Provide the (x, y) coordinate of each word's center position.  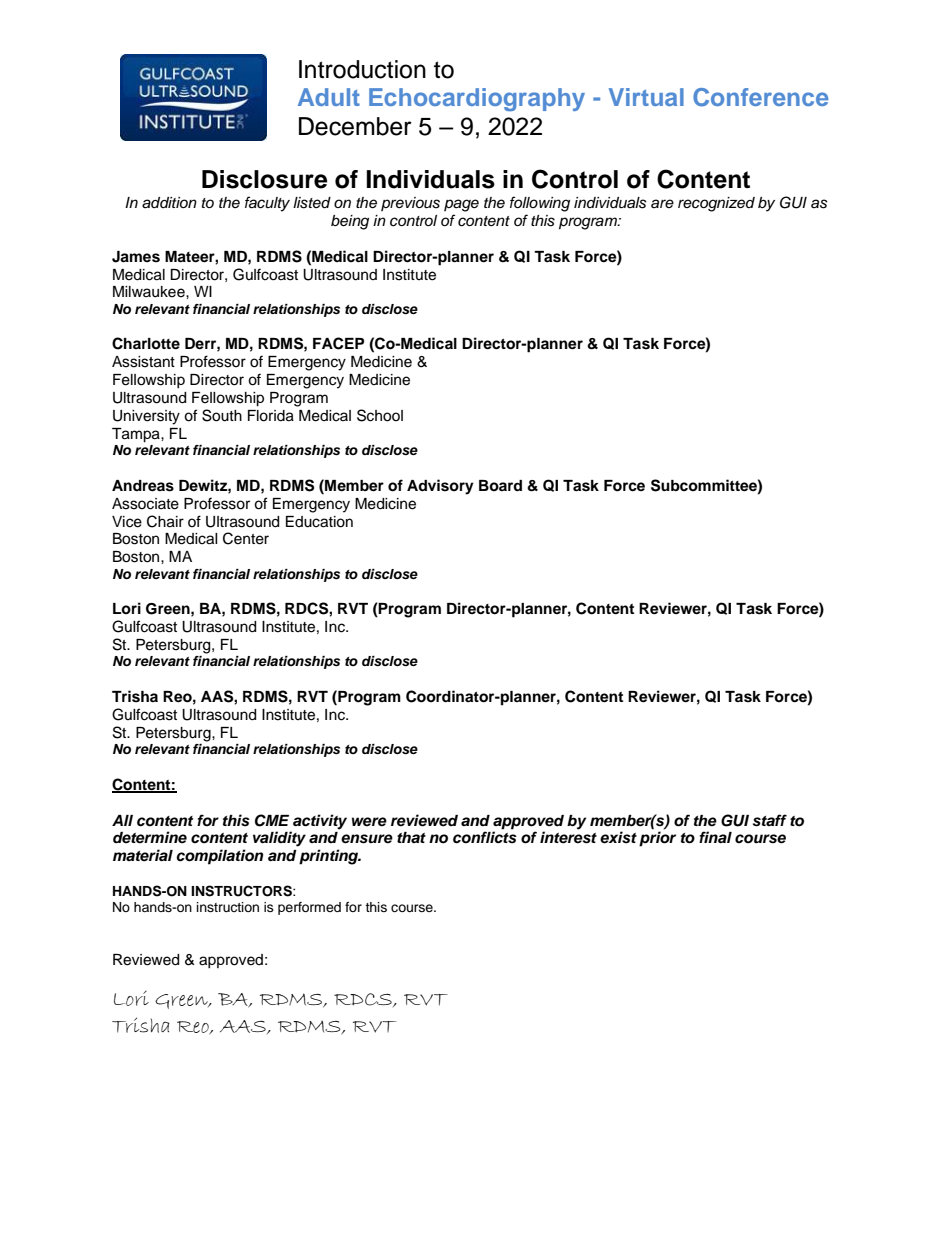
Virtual (646, 97)
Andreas (143, 486)
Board (500, 485)
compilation (219, 857)
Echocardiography (477, 99)
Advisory (440, 487)
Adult (329, 97)
